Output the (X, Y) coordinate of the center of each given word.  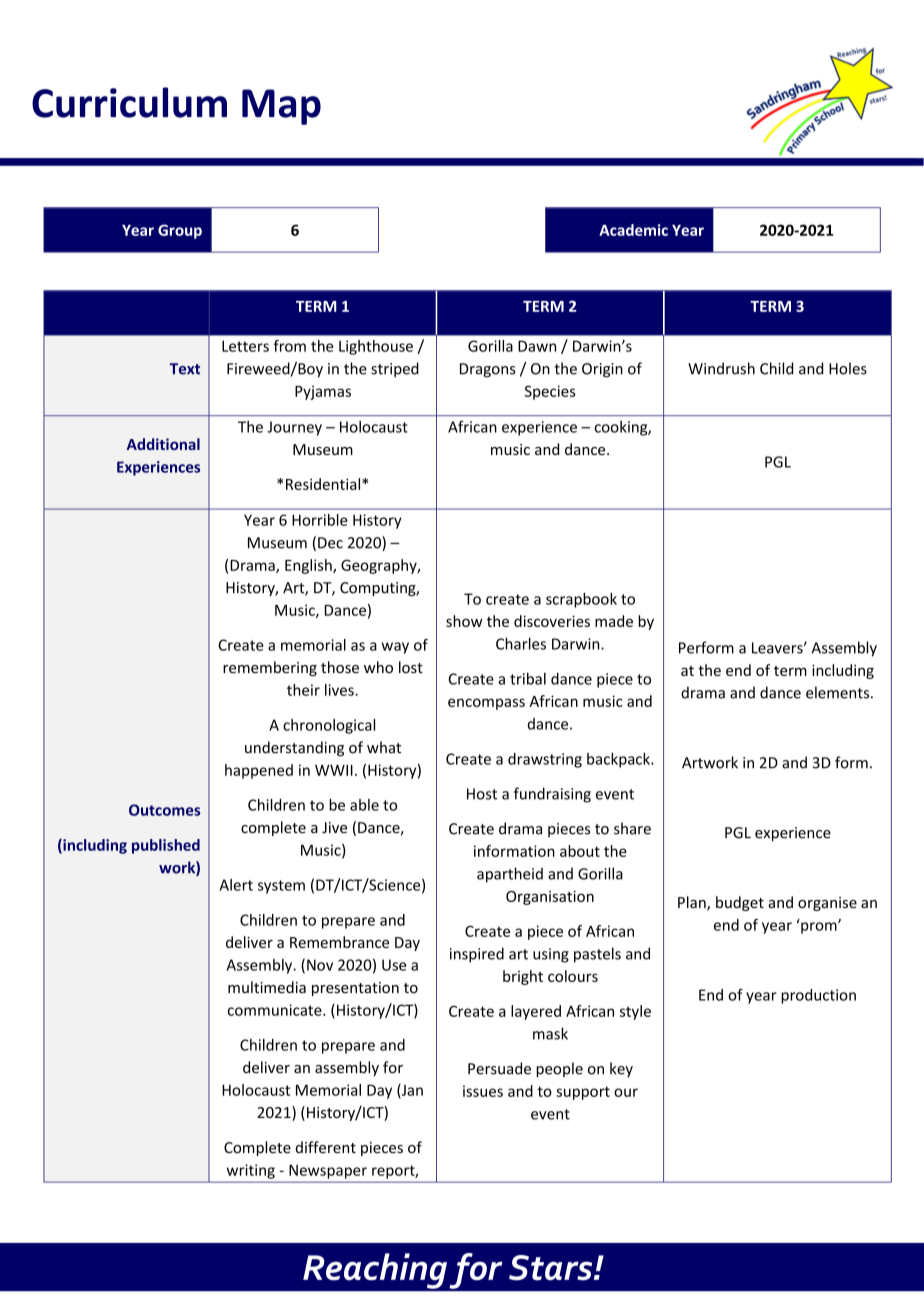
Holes (848, 368)
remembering (270, 668)
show (464, 621)
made (614, 621)
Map (281, 107)
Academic (633, 230)
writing (251, 1171)
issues (483, 1091)
